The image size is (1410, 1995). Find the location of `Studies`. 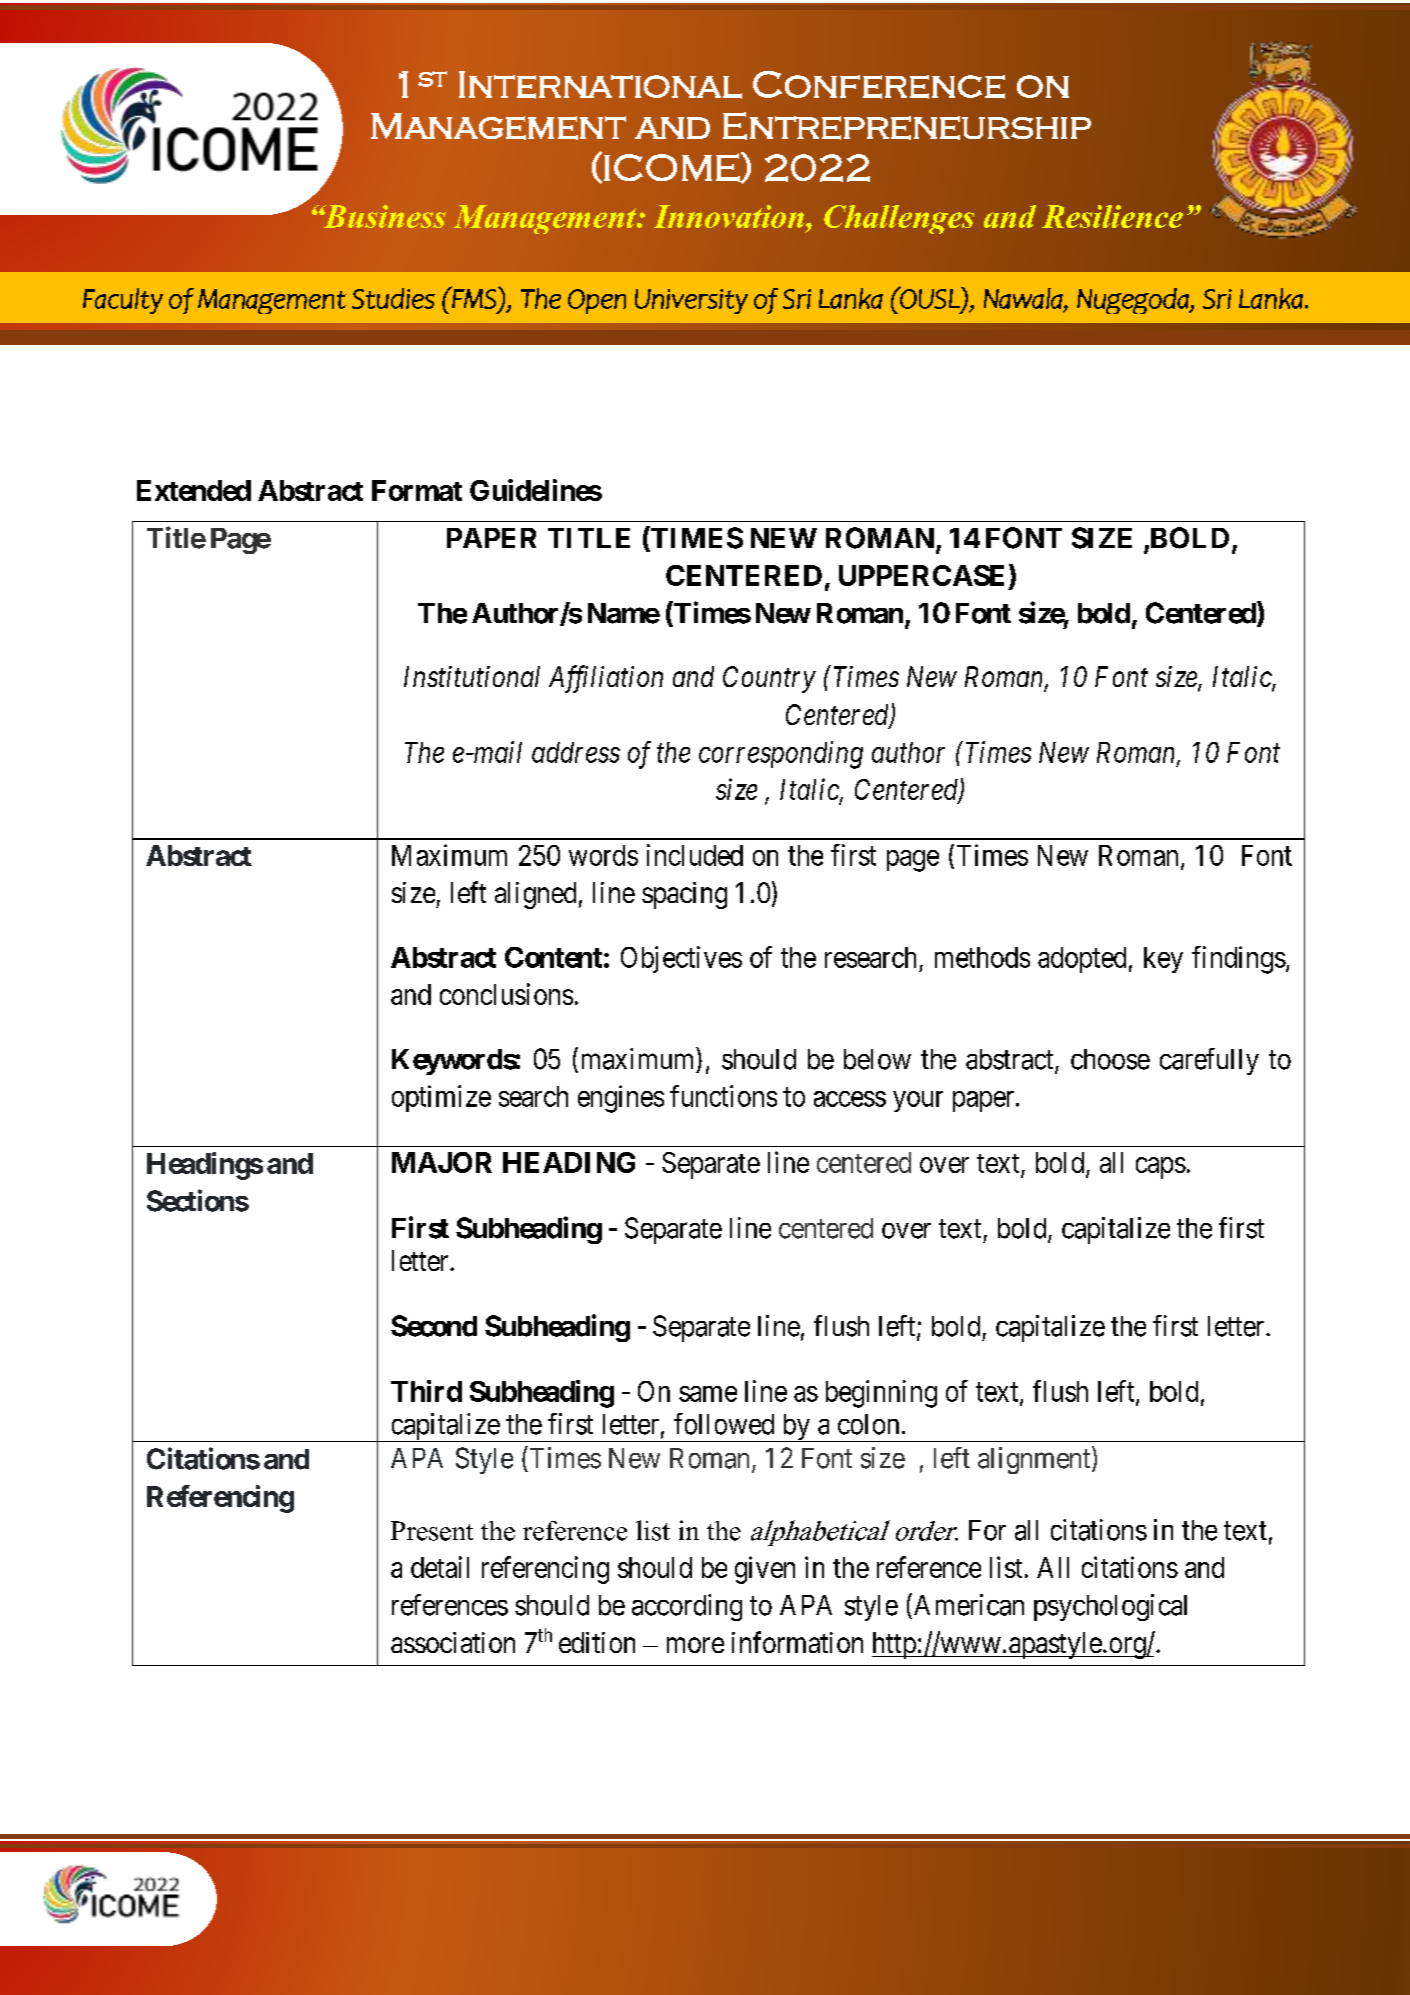

Studies is located at coordinates (393, 298).
